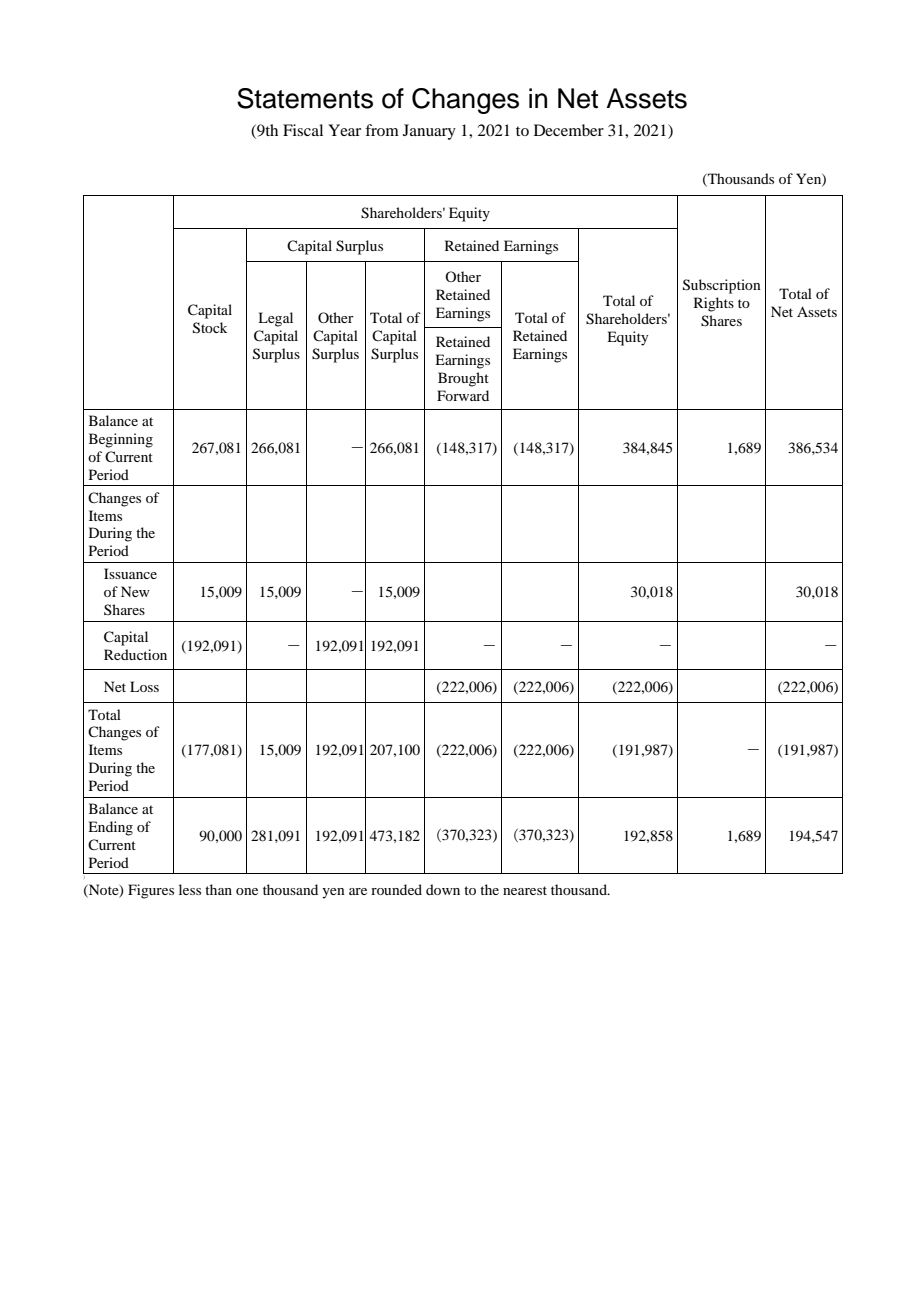  What do you see at coordinates (525, 890) in the screenshot?
I see `nearest` at bounding box center [525, 890].
